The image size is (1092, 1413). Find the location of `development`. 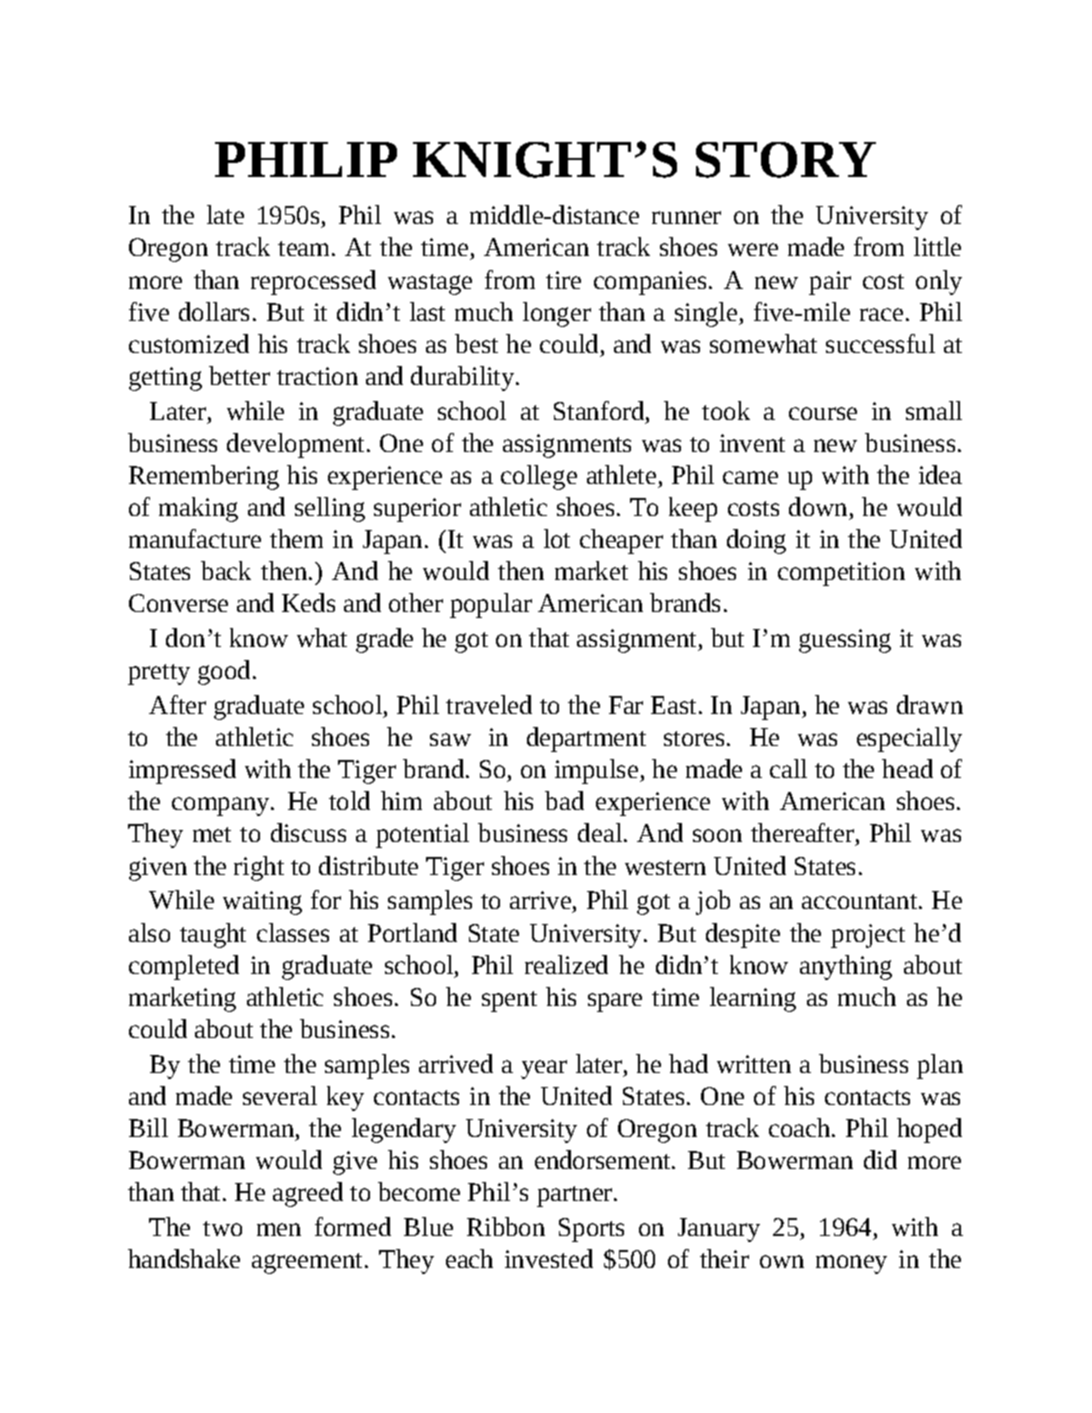

development is located at coordinates (295, 445).
